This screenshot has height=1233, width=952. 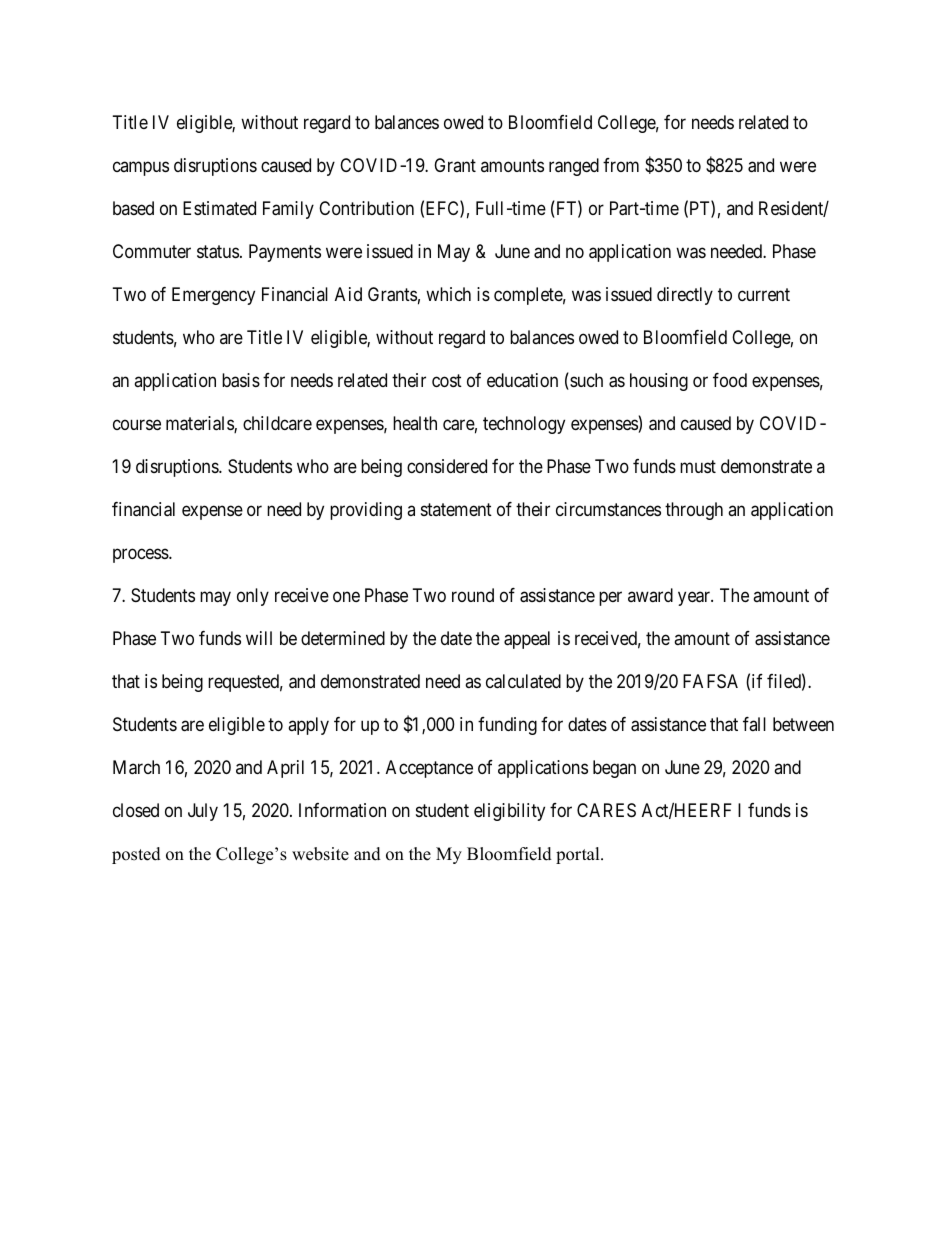 What do you see at coordinates (219, 208) in the screenshot?
I see `Estimated` at bounding box center [219, 208].
